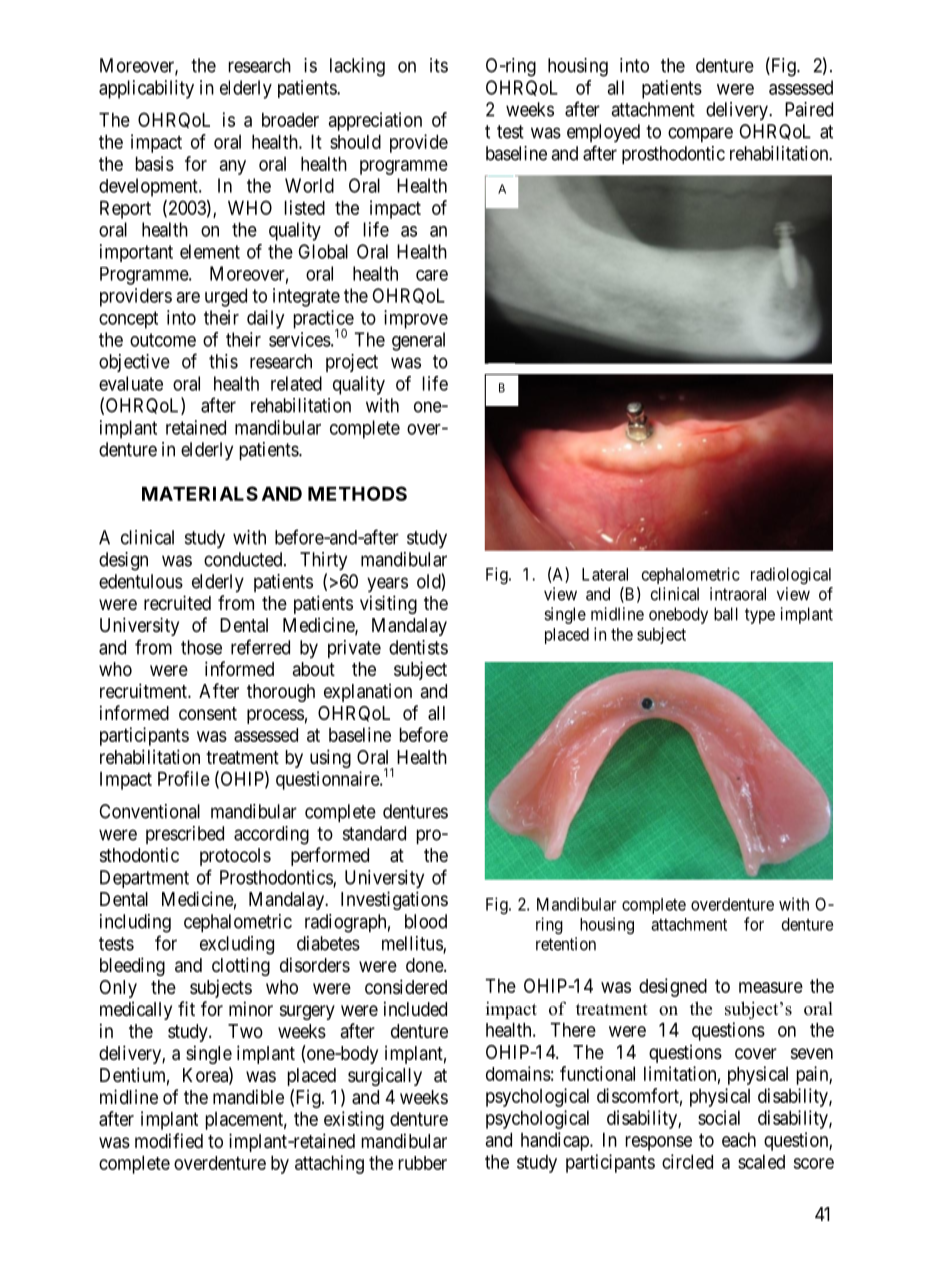  What do you see at coordinates (237, 945) in the image?
I see `excluding` at bounding box center [237, 945].
